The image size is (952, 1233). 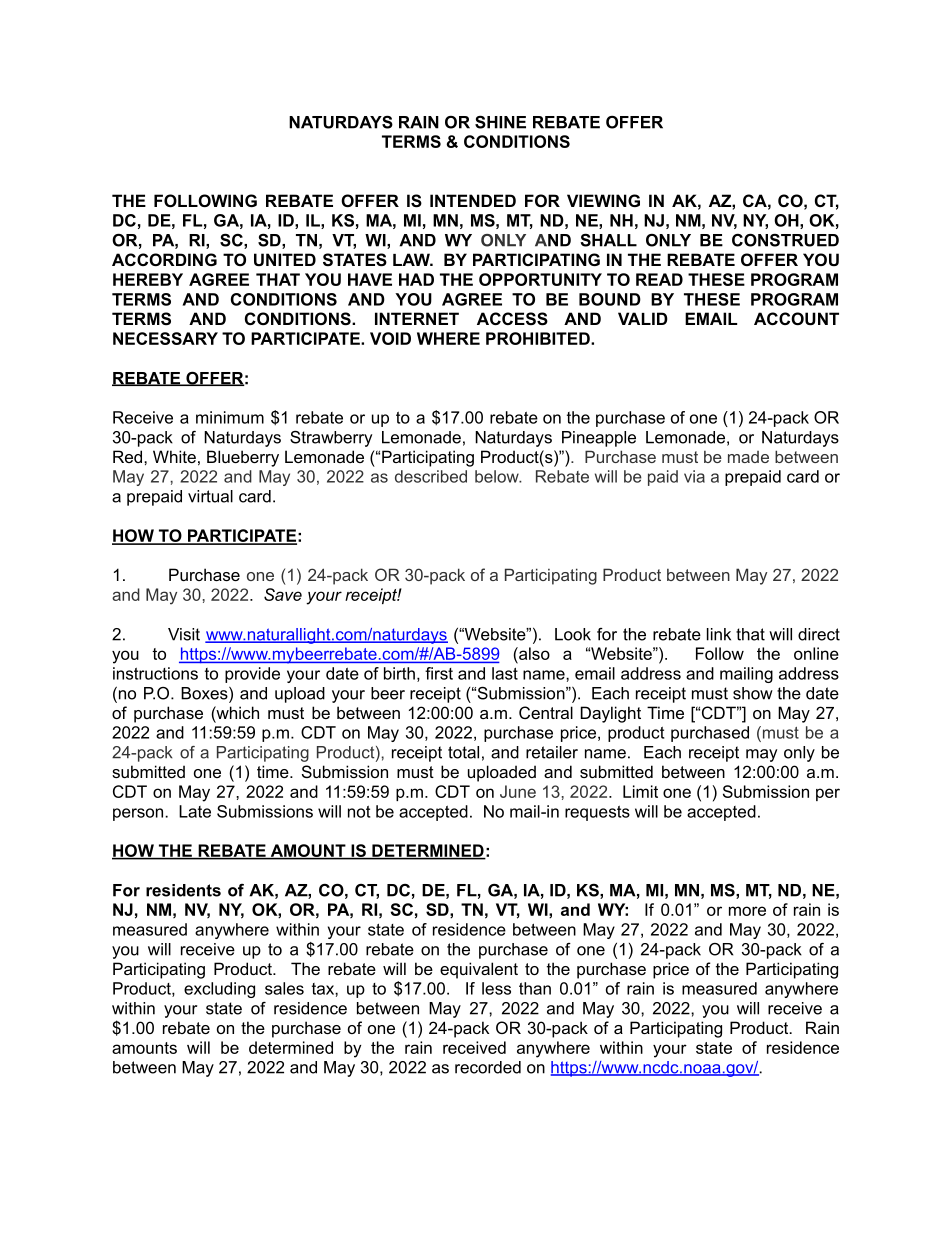 What do you see at coordinates (219, 990) in the document?
I see `excluding` at bounding box center [219, 990].
